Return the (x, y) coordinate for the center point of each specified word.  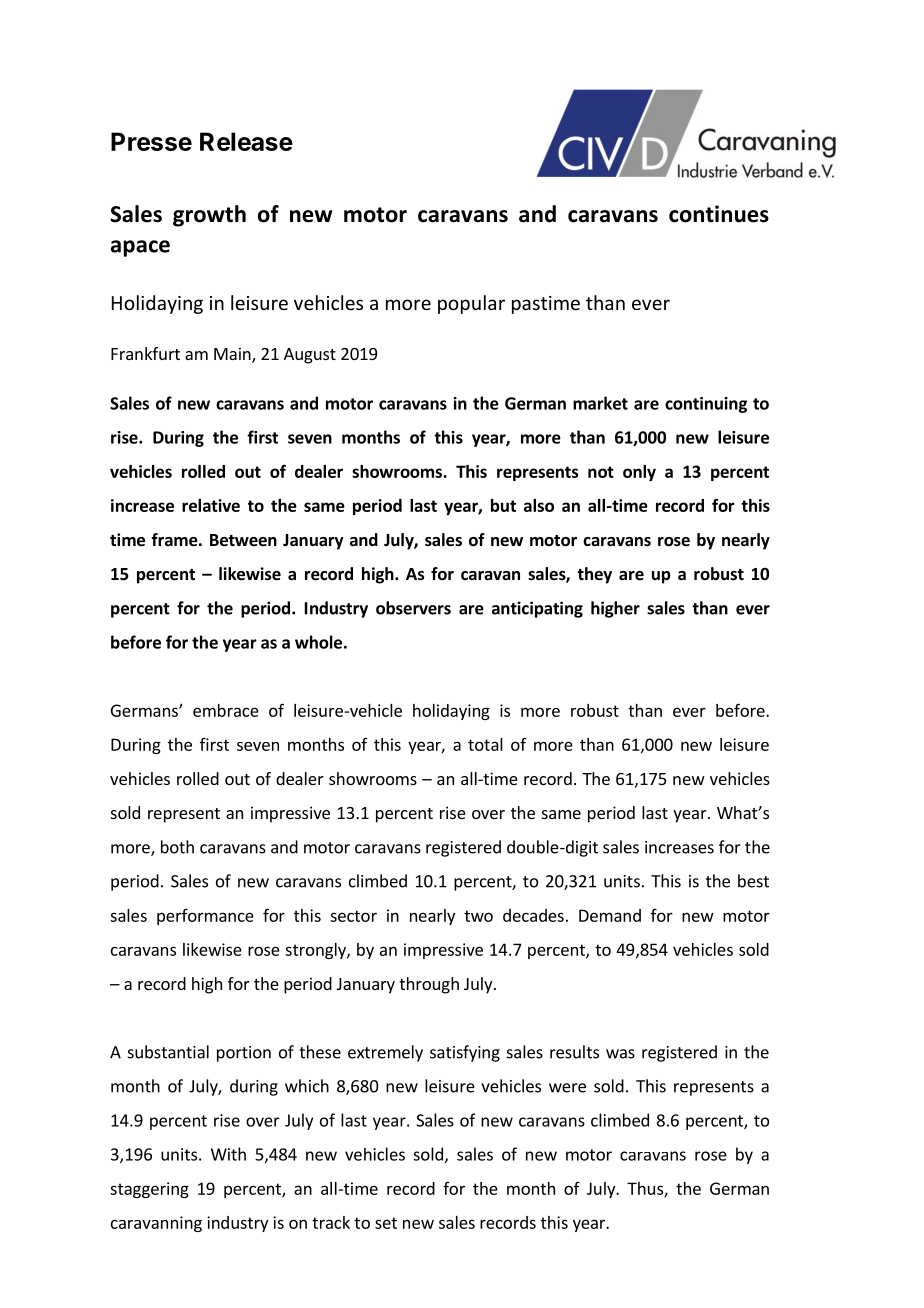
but (503, 505)
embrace (226, 710)
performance (205, 917)
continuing (706, 405)
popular (471, 304)
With (228, 1154)
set (386, 1223)
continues (719, 214)
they (594, 575)
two (478, 916)
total (485, 744)
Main (233, 355)
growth (209, 216)
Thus (646, 1189)
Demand (610, 915)
